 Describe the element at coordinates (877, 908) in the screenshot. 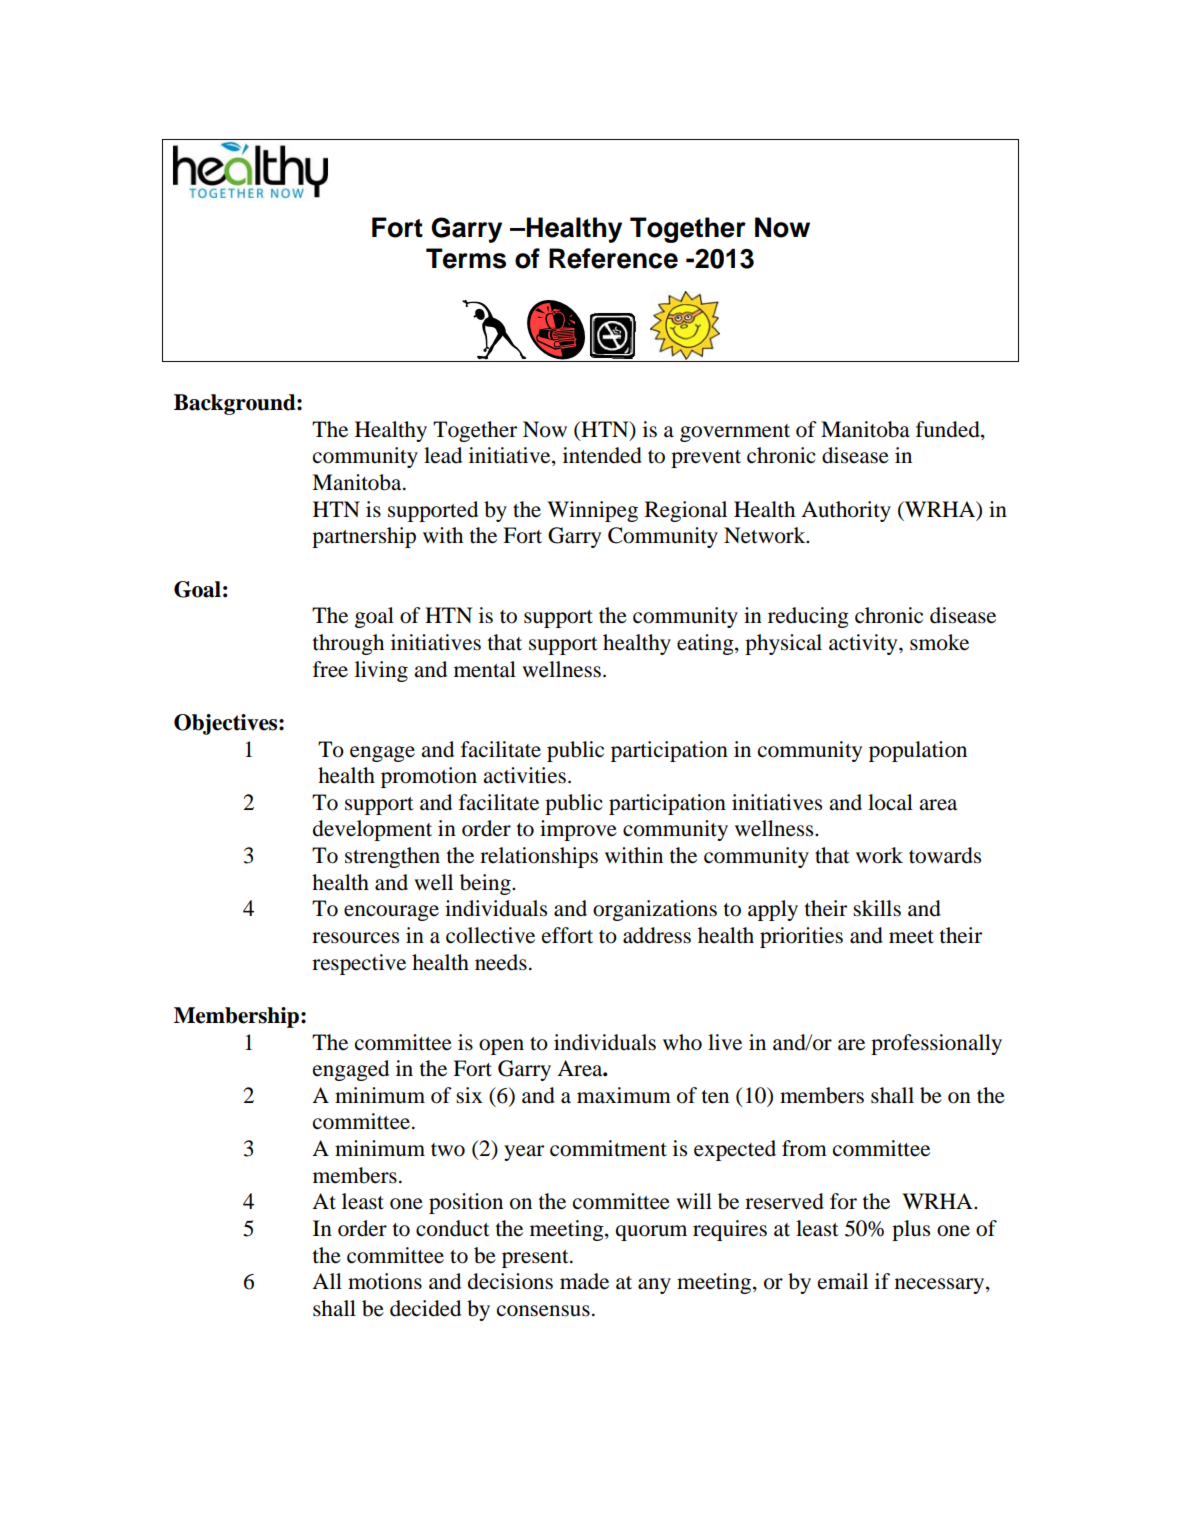

I see `skills` at that location.
